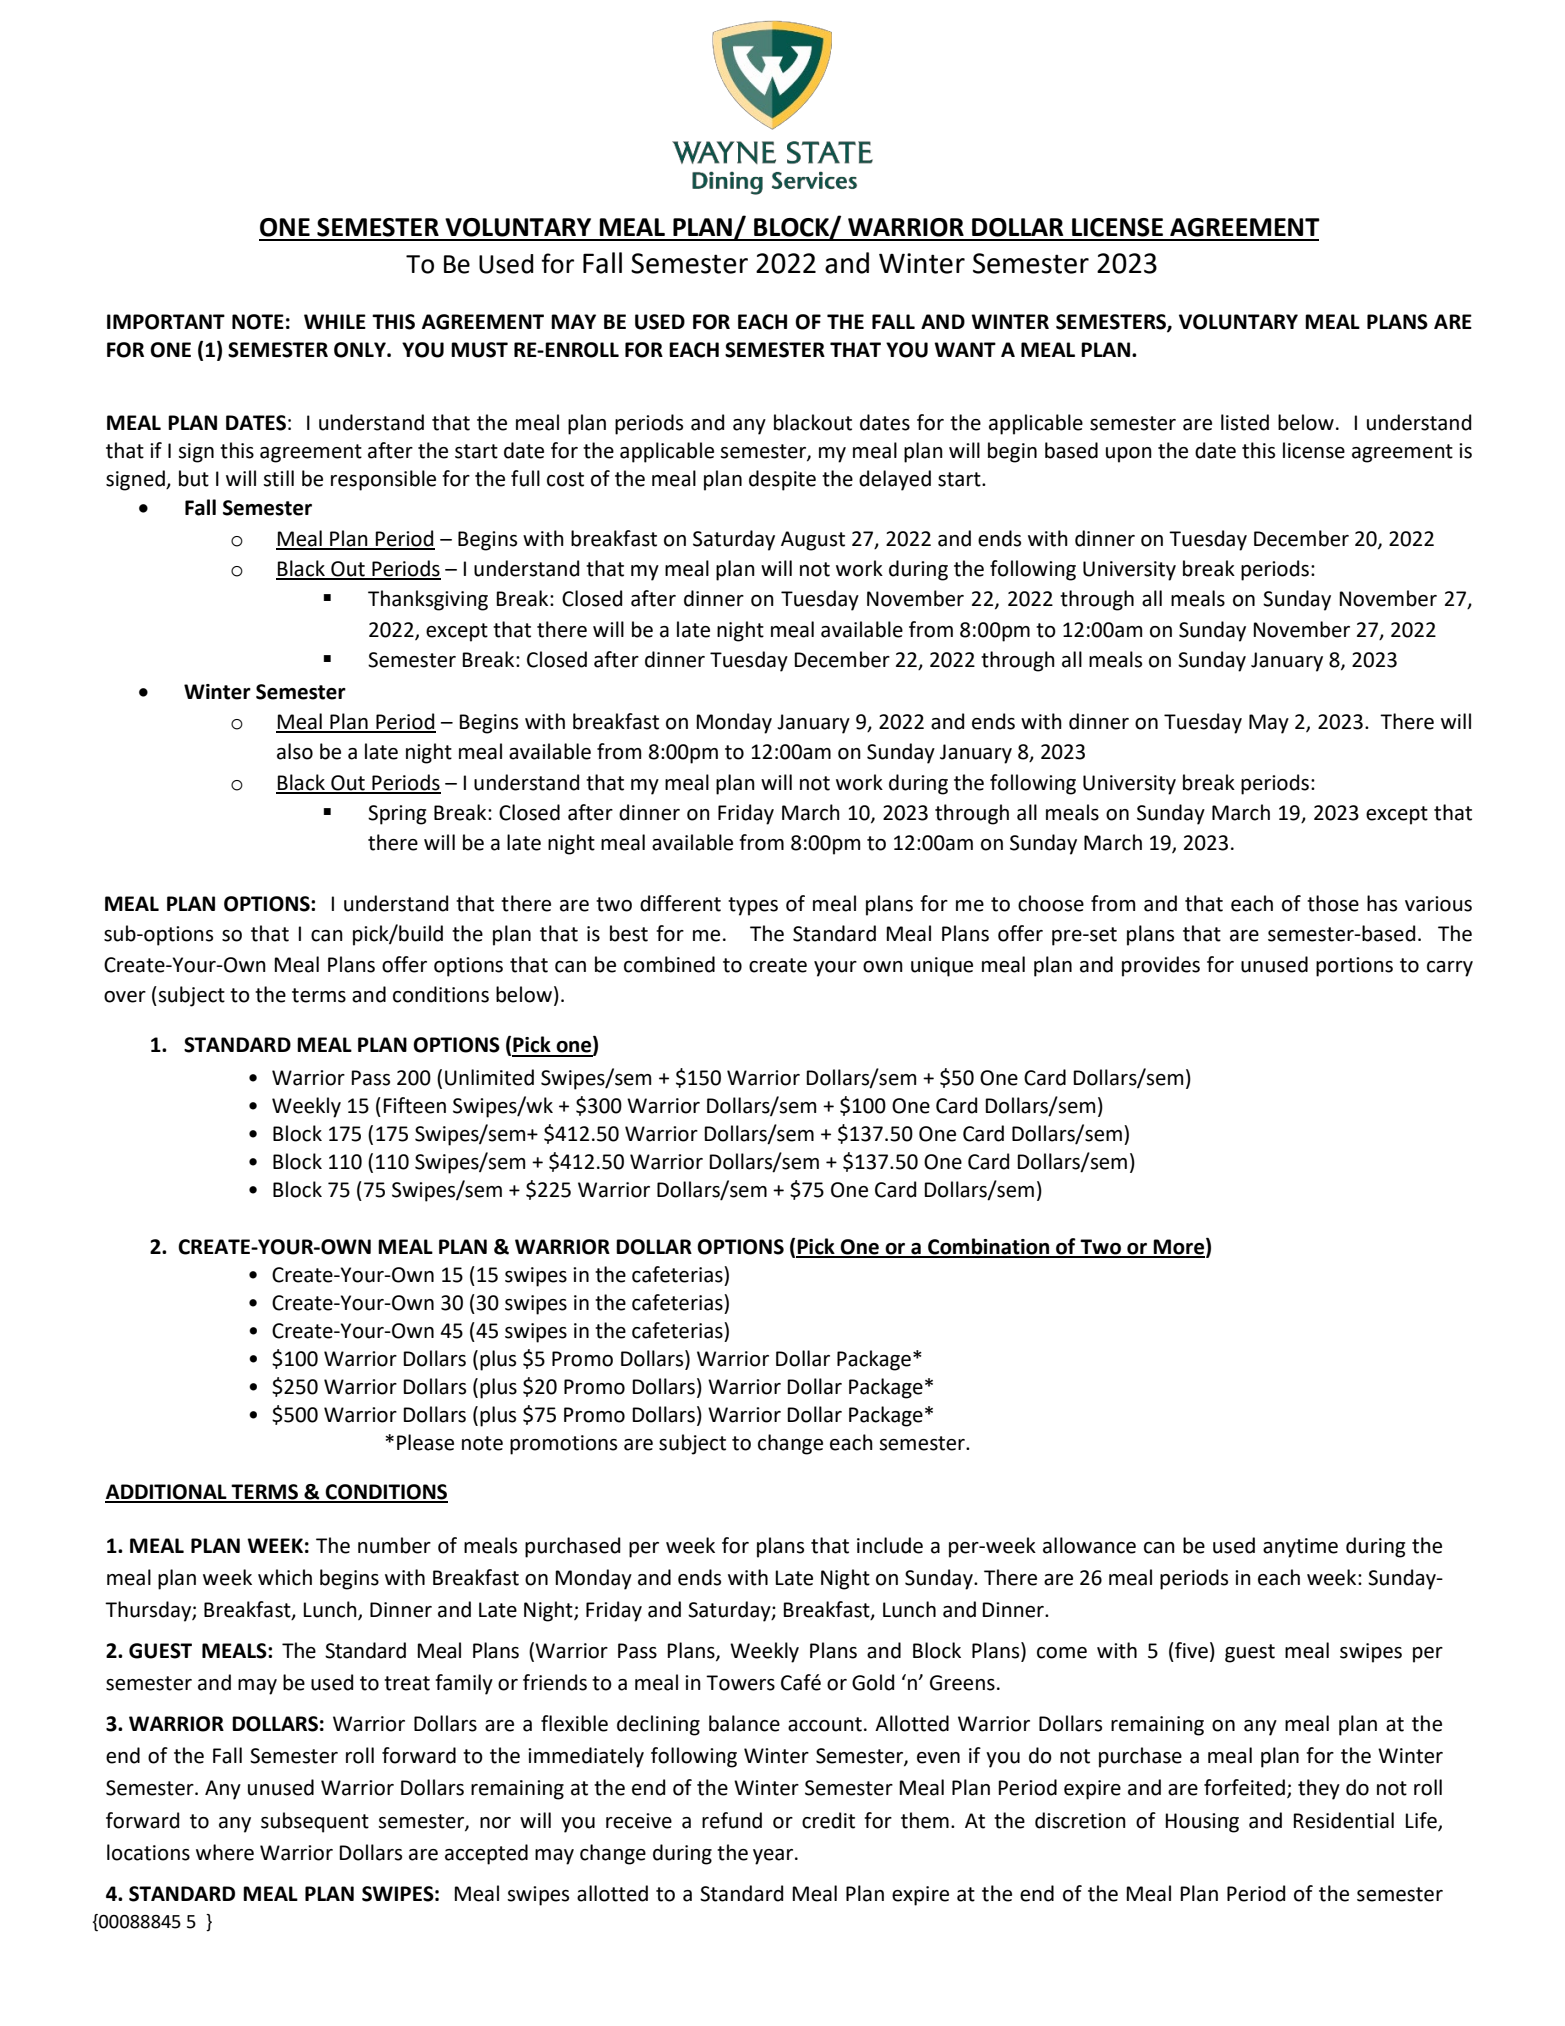 The width and height of the image is (1565, 2026). I want to click on include, so click(890, 1545).
